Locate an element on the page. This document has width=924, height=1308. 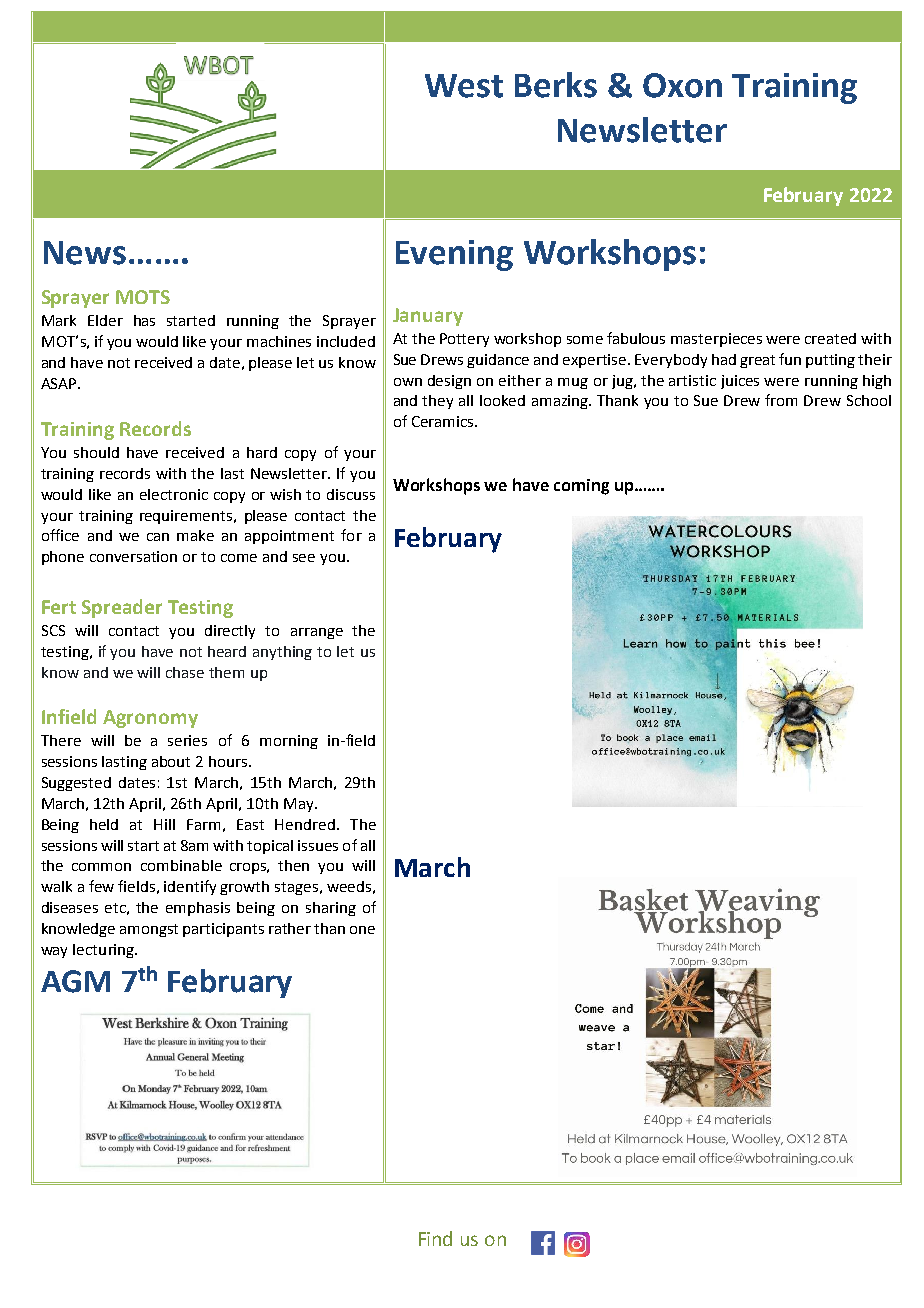
rather is located at coordinates (290, 928).
